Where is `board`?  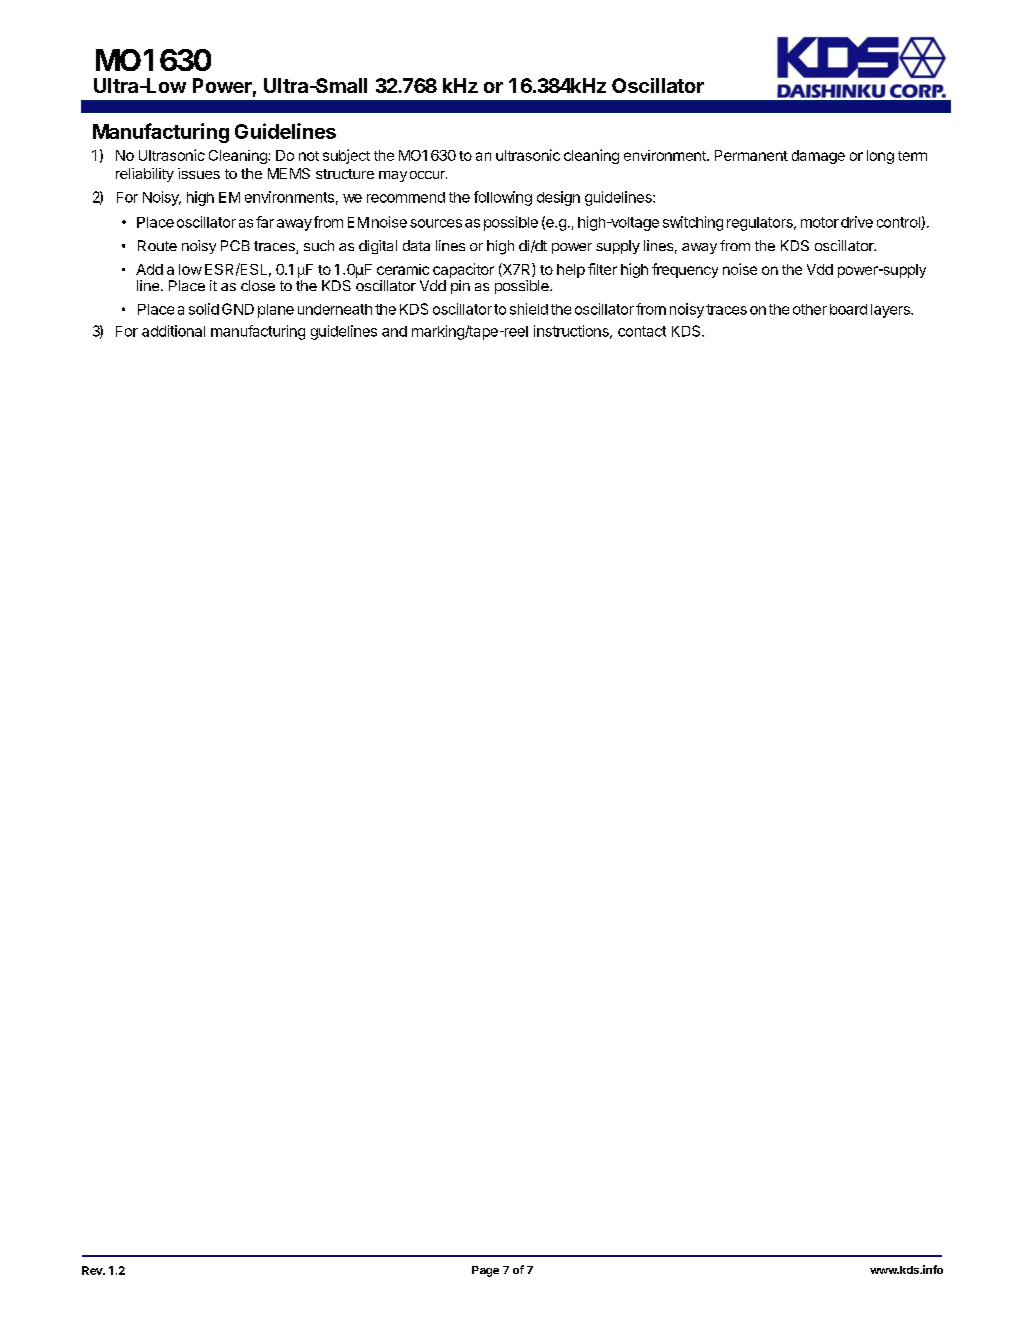 board is located at coordinates (848, 309).
